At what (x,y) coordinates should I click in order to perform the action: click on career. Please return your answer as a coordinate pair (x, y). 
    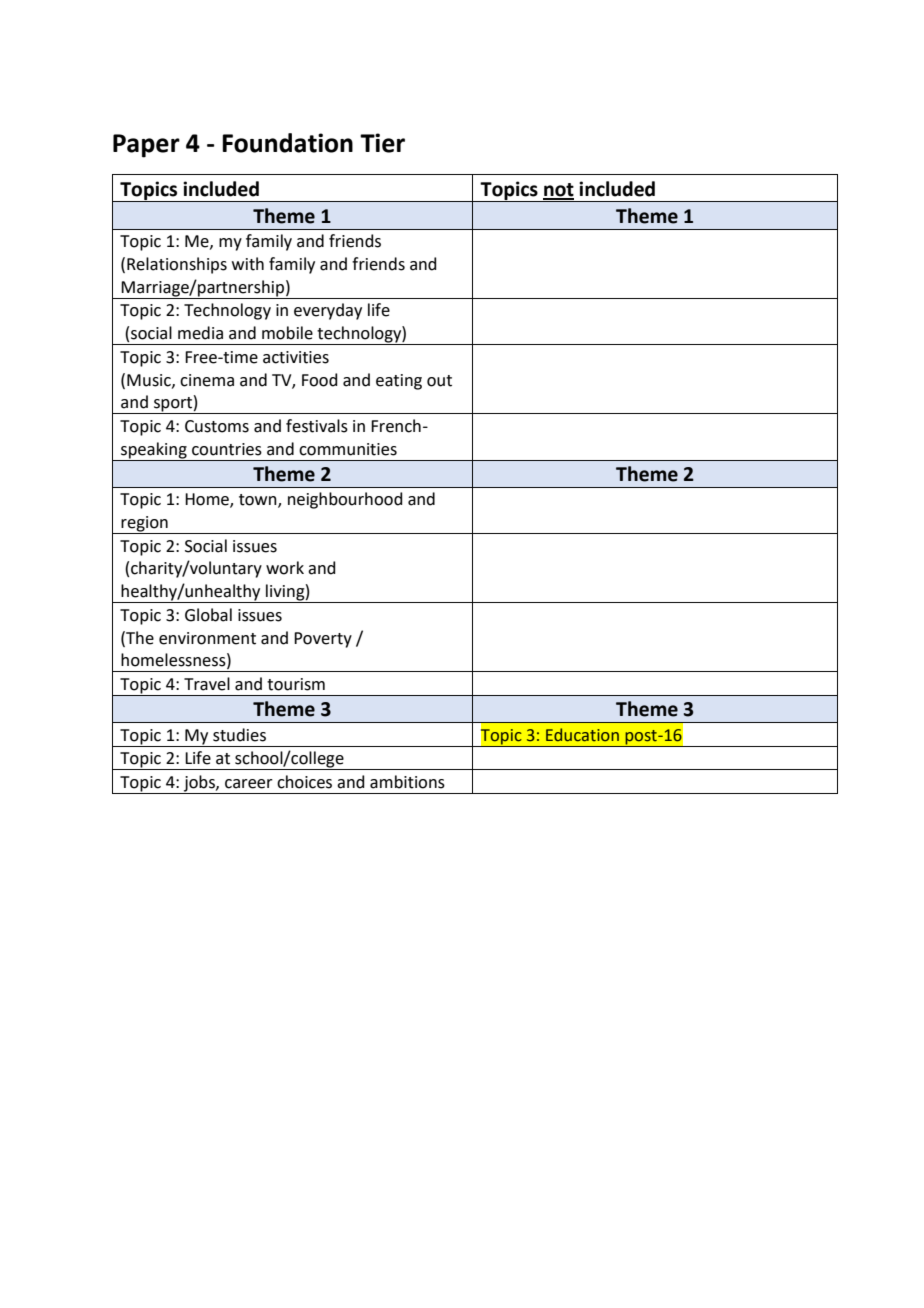
    Looking at the image, I should click on (249, 784).
